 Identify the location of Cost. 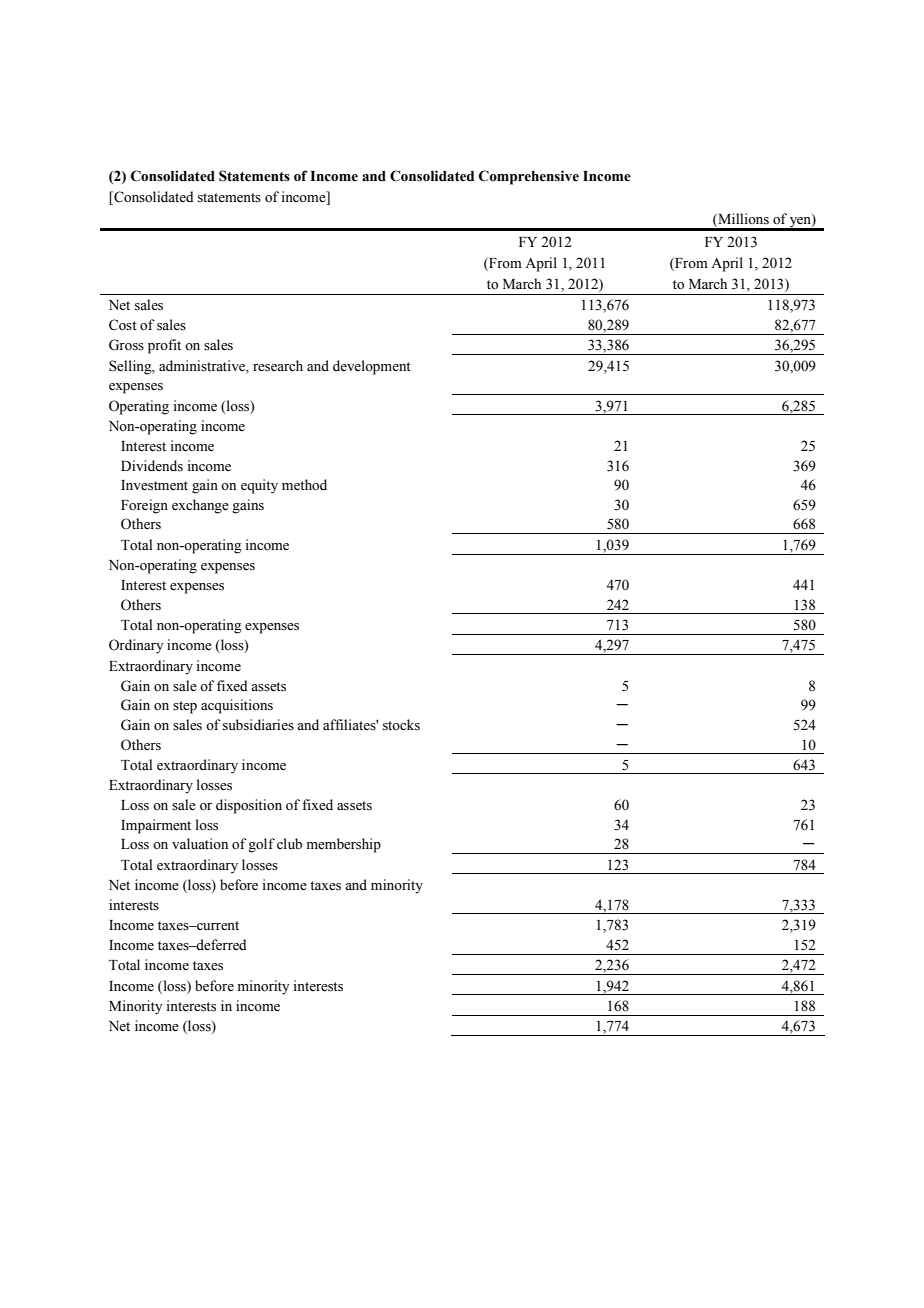
(123, 325).
